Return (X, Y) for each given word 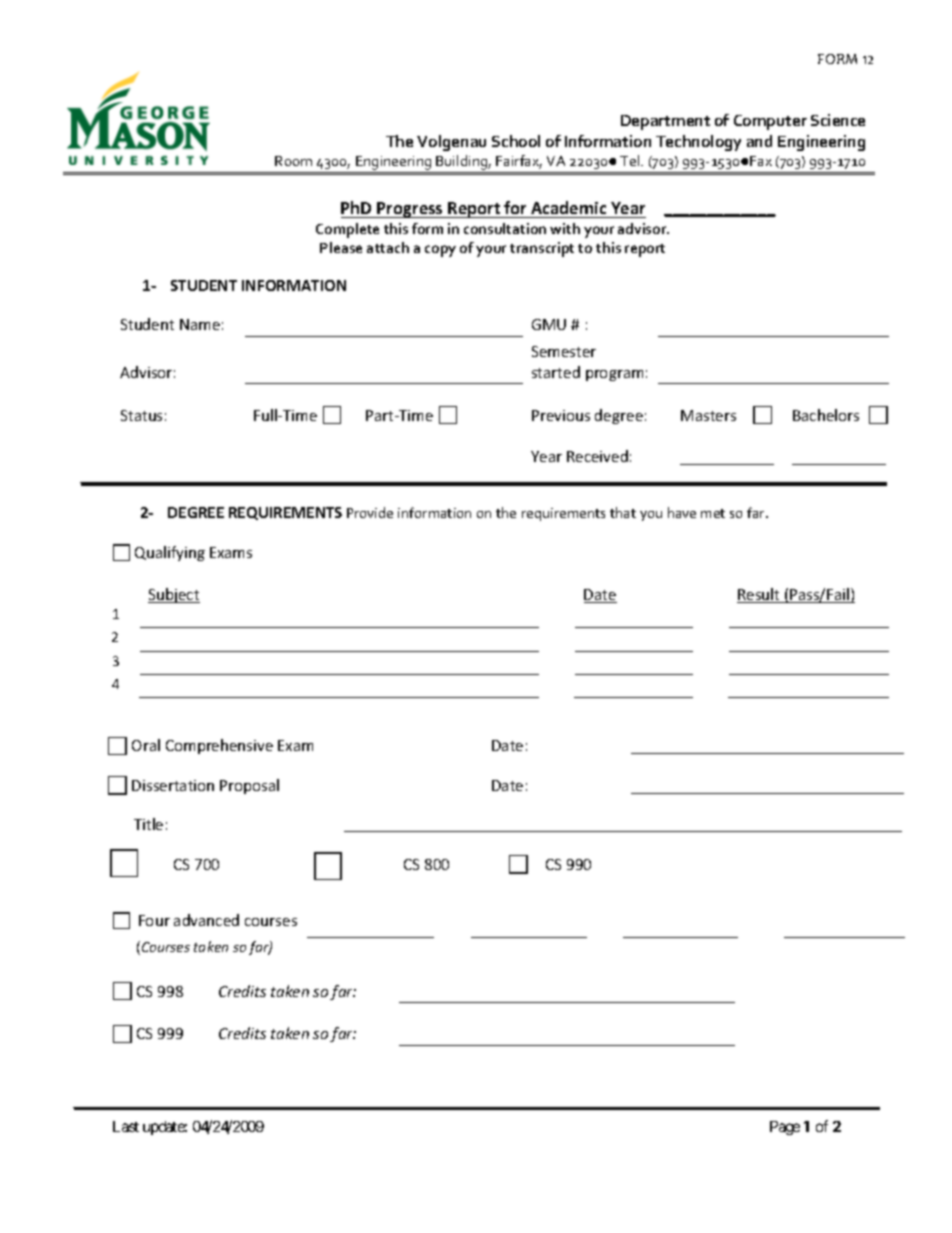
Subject (174, 595)
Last (126, 1126)
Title (148, 824)
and (759, 141)
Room (293, 161)
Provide (370, 512)
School (516, 141)
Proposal (249, 786)
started (556, 372)
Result (759, 595)
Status (141, 415)
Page (785, 1128)
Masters (708, 415)
